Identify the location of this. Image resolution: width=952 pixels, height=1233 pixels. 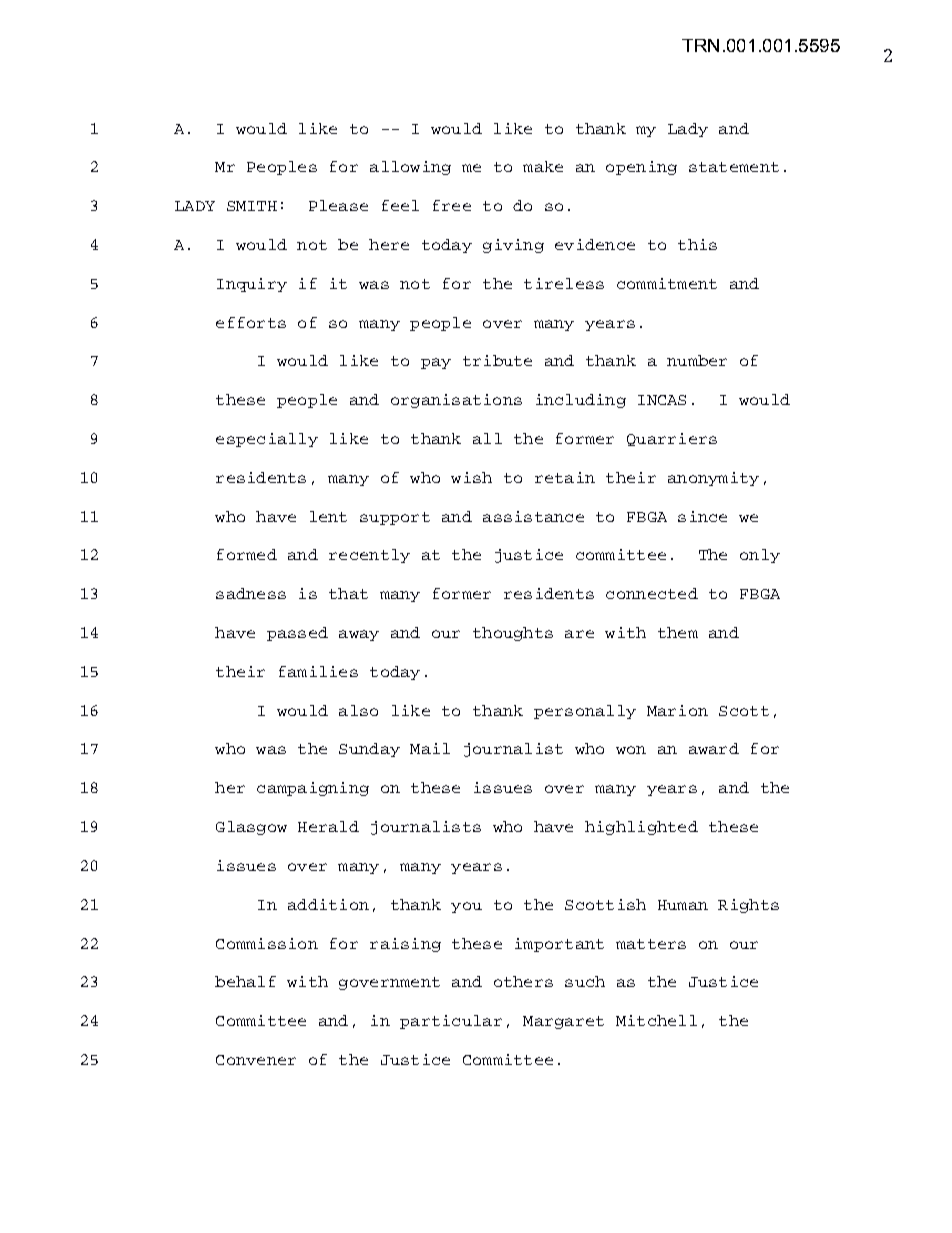
(697, 244).
